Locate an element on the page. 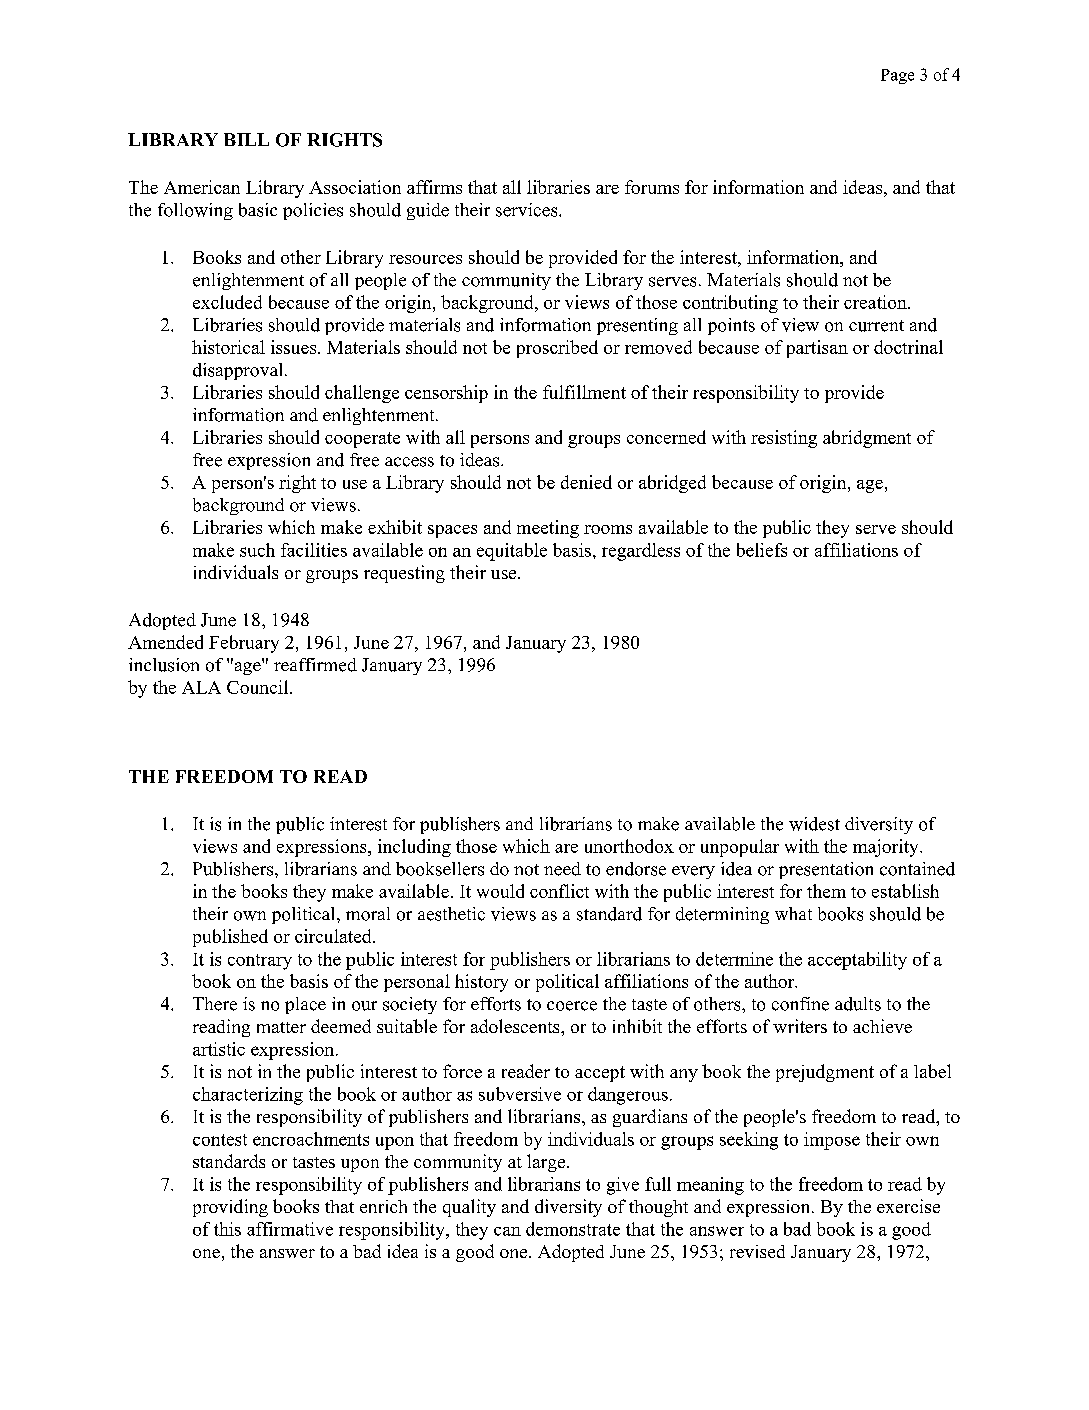  exercise is located at coordinates (908, 1206).
